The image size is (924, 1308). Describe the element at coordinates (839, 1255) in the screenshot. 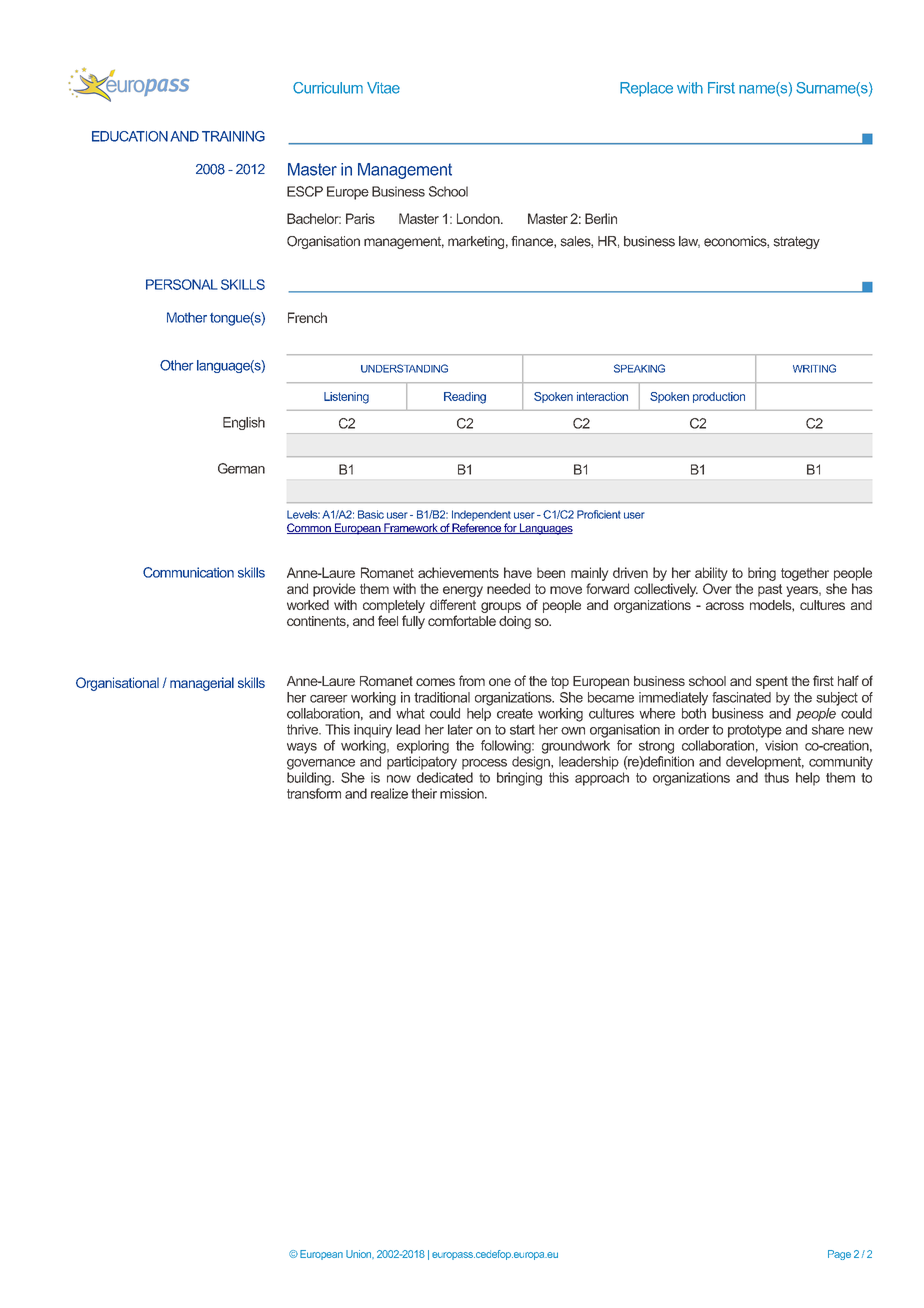

I see `Page` at that location.
